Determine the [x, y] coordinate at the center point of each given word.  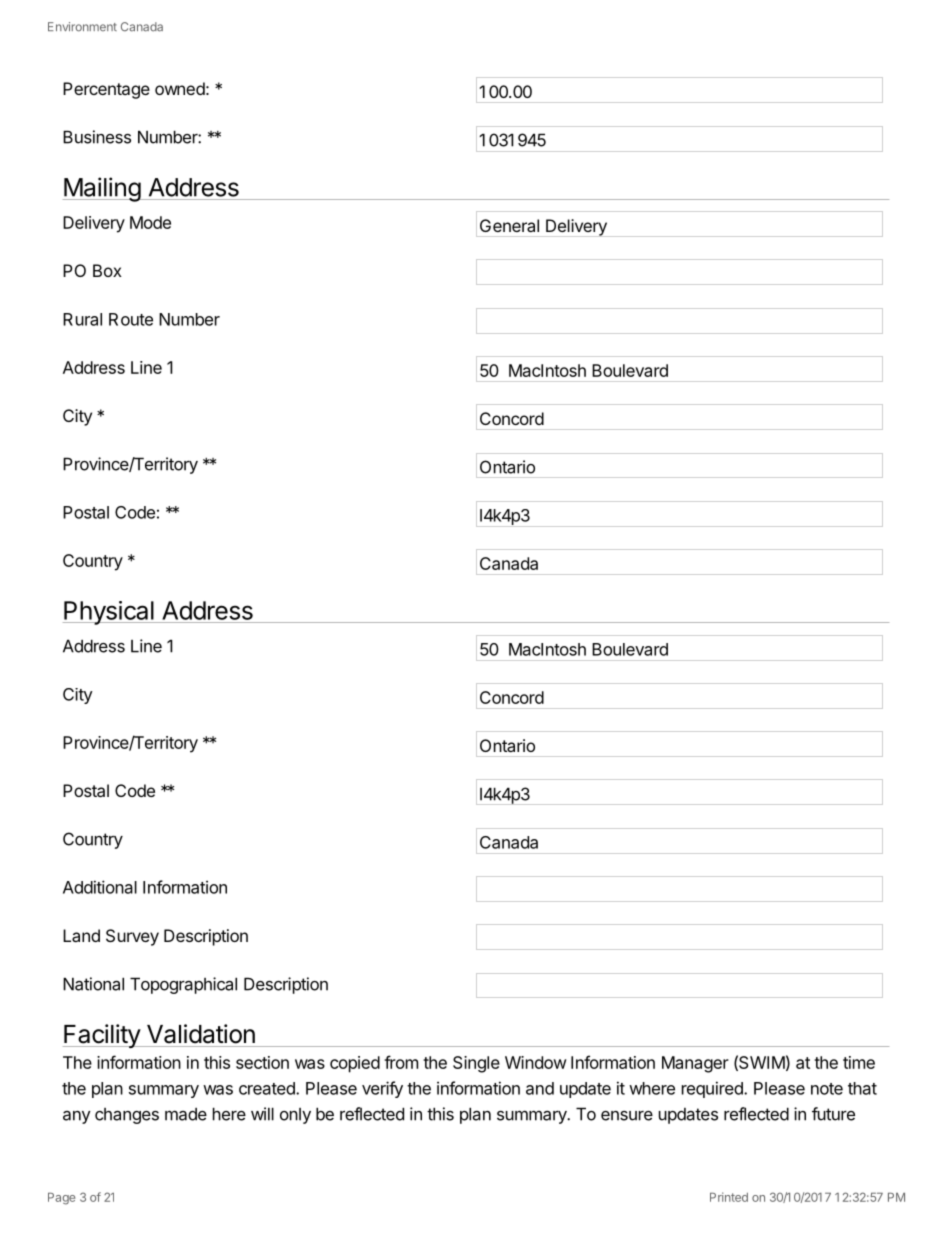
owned [180, 88]
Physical [109, 613]
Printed [729, 1197]
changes [127, 1116]
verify [382, 1089]
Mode [150, 222]
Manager [695, 1064]
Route [131, 319]
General [509, 225]
